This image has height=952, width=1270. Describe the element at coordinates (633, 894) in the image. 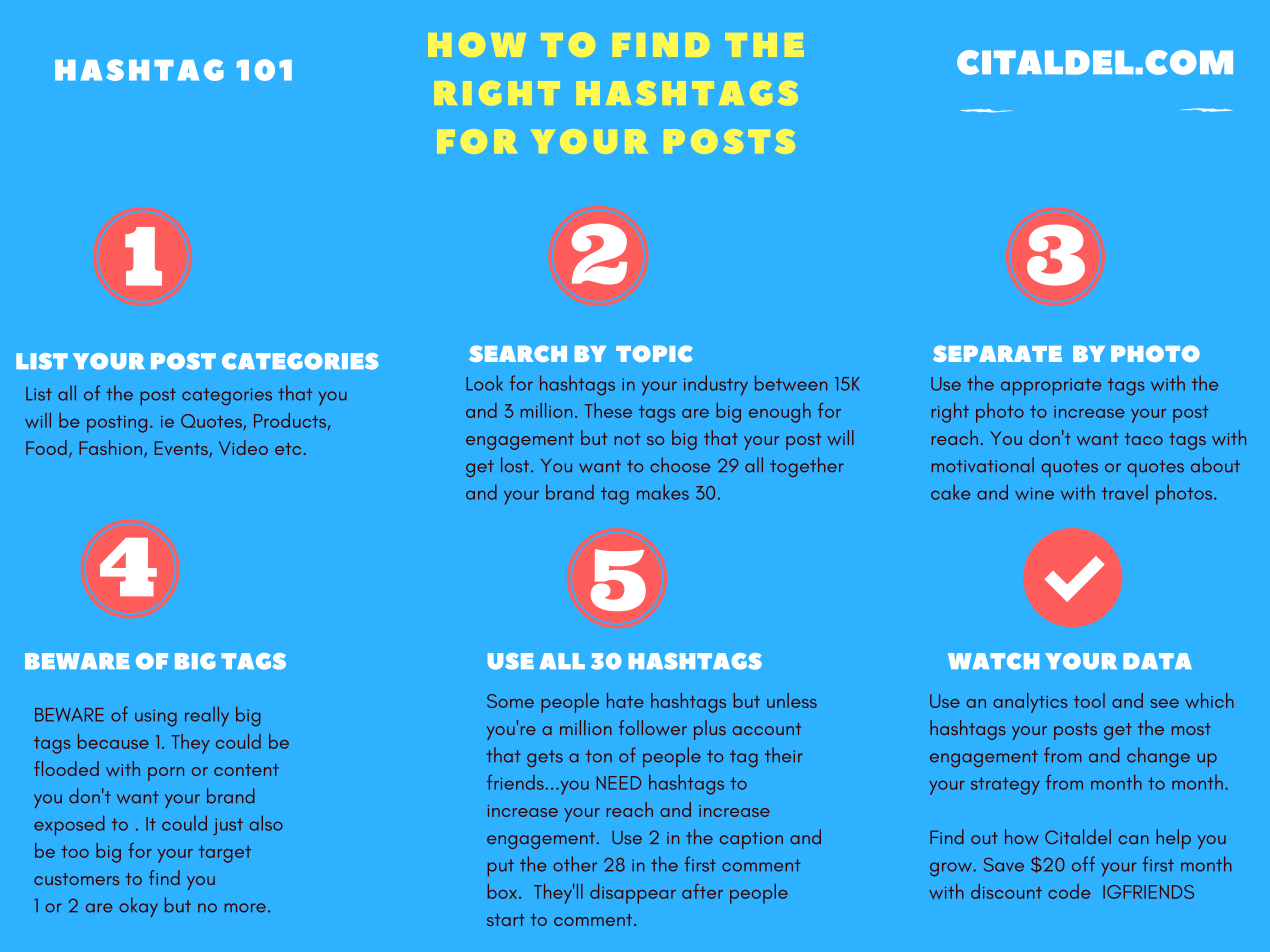

I see `disappear` at that location.
